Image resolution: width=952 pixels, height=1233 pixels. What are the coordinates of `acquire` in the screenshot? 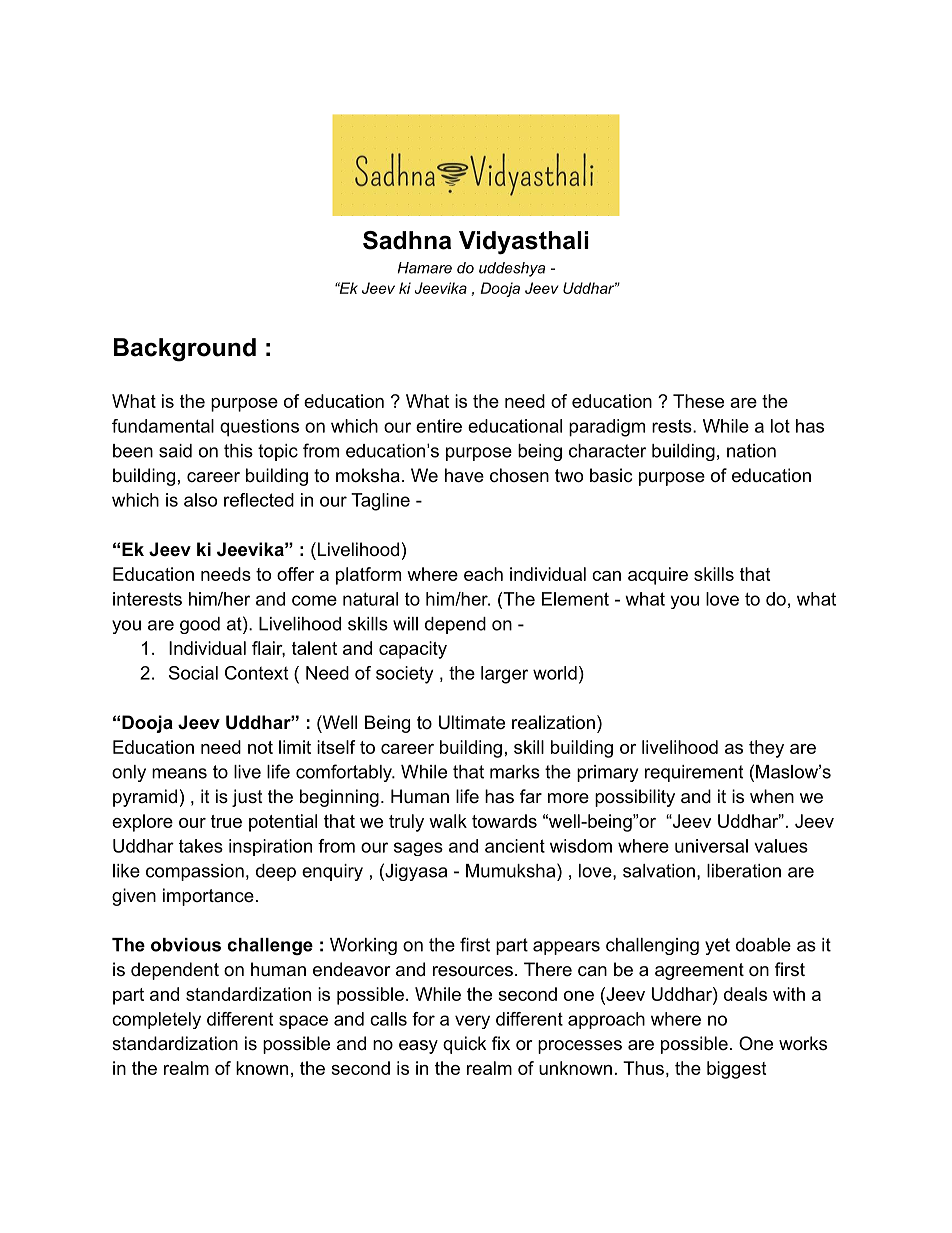 It's located at (658, 576).
